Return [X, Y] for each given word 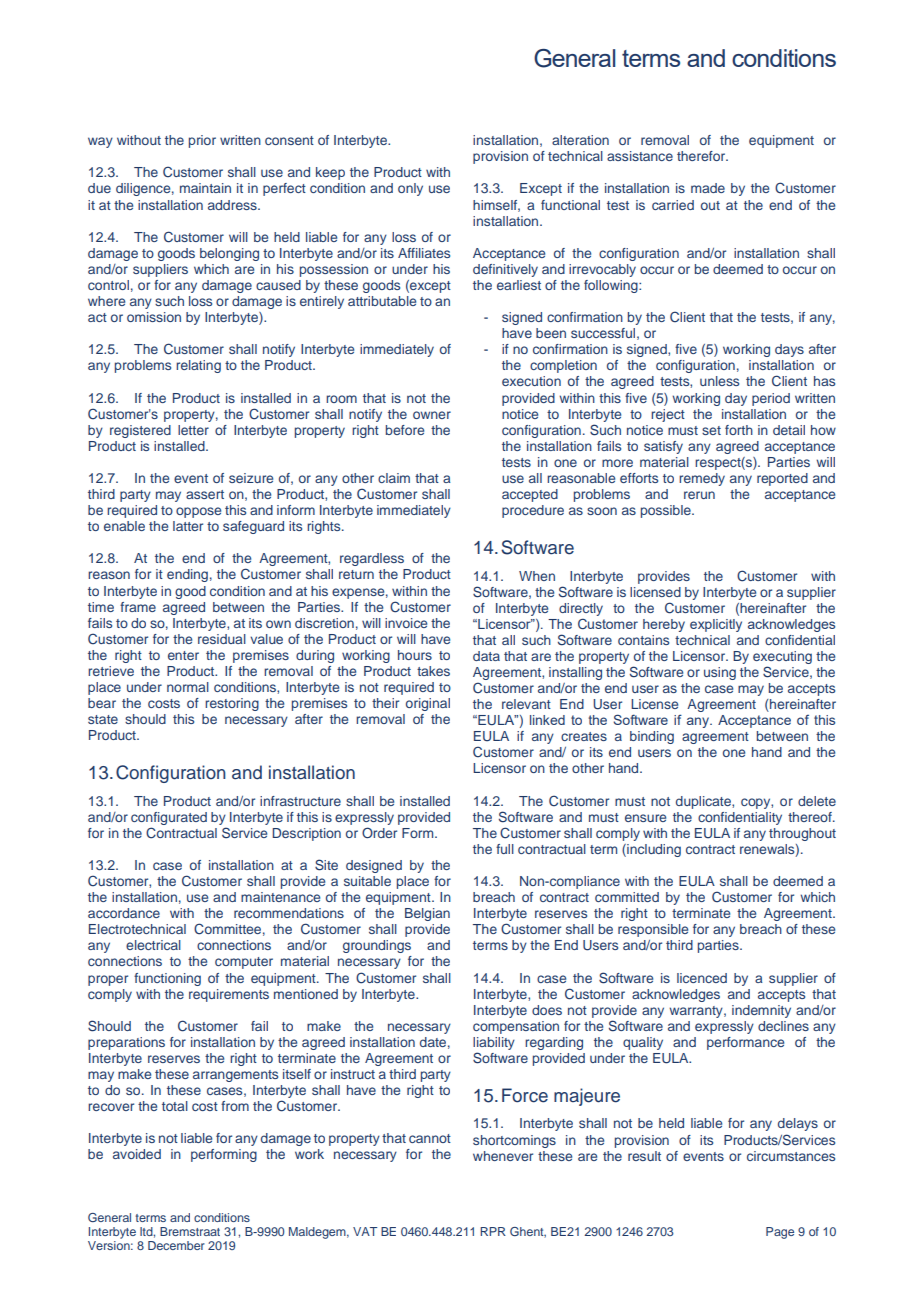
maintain [205, 188]
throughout [802, 834]
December [176, 1245]
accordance [124, 913]
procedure [533, 511]
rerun [699, 495]
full [505, 849]
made [708, 188]
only [410, 189]
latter [188, 526]
